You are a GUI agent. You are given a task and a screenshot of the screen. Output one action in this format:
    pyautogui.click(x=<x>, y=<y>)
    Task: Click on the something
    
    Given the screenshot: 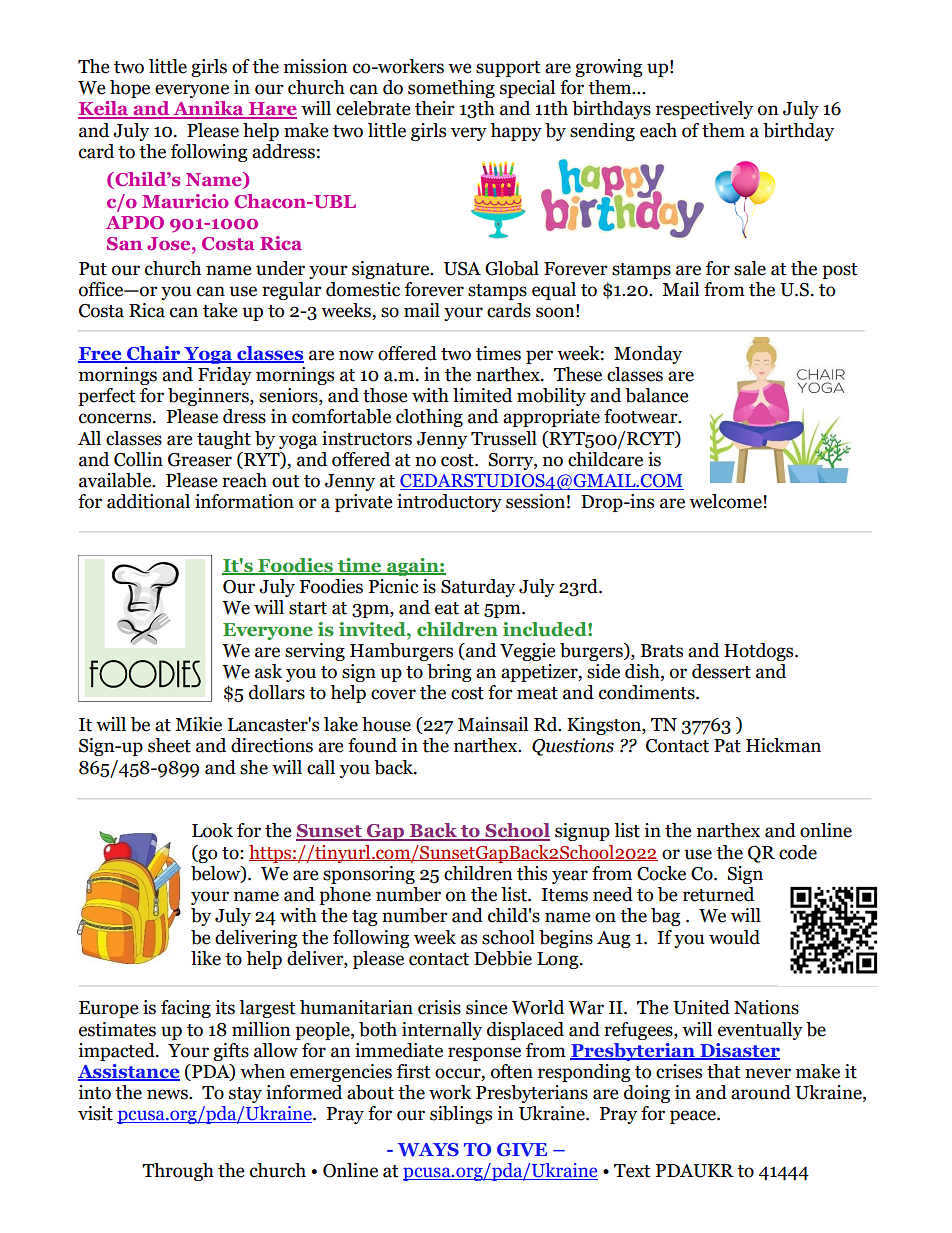 What is the action you would take?
    pyautogui.click(x=451, y=89)
